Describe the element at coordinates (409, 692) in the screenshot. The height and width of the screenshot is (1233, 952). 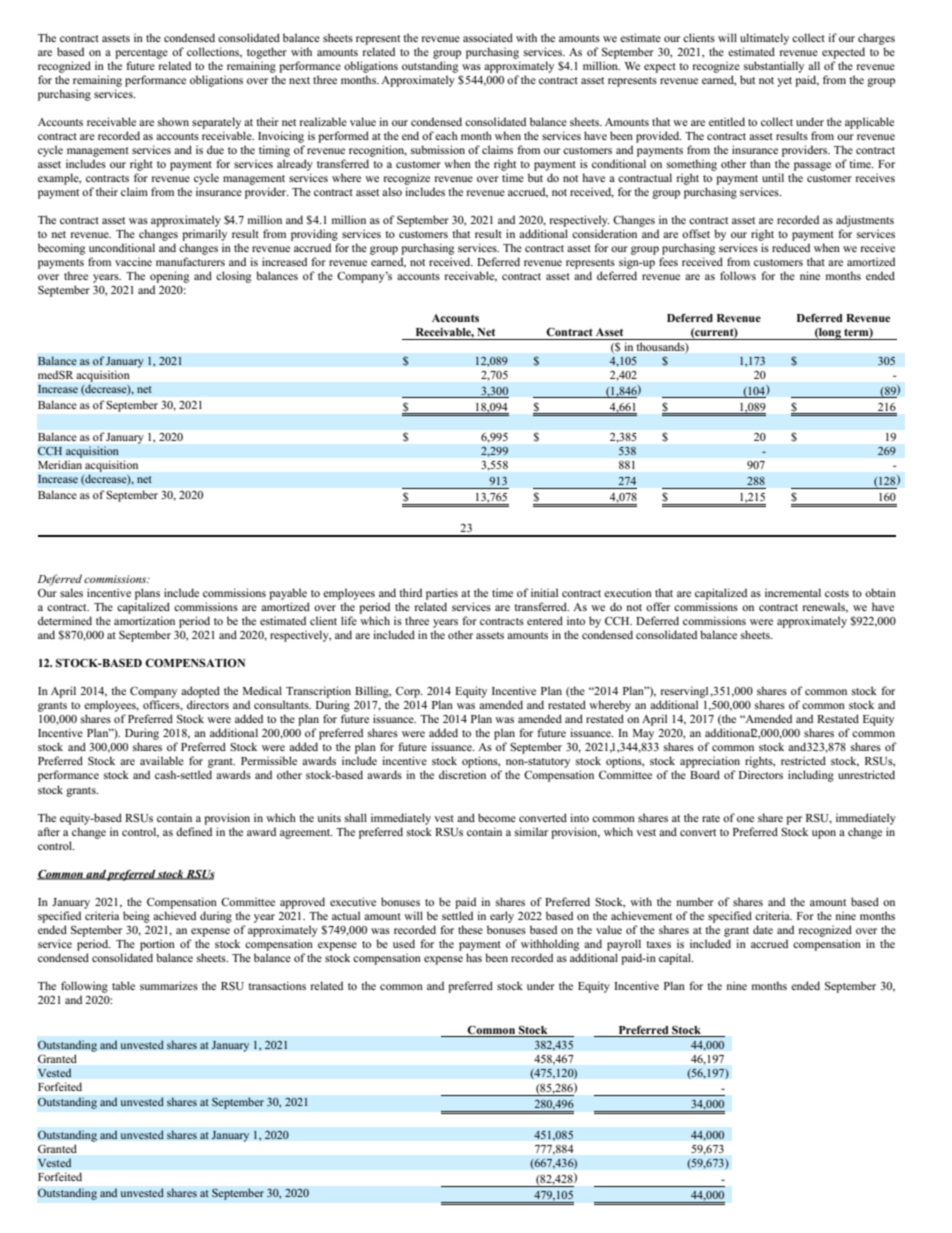
I see `Corp` at that location.
